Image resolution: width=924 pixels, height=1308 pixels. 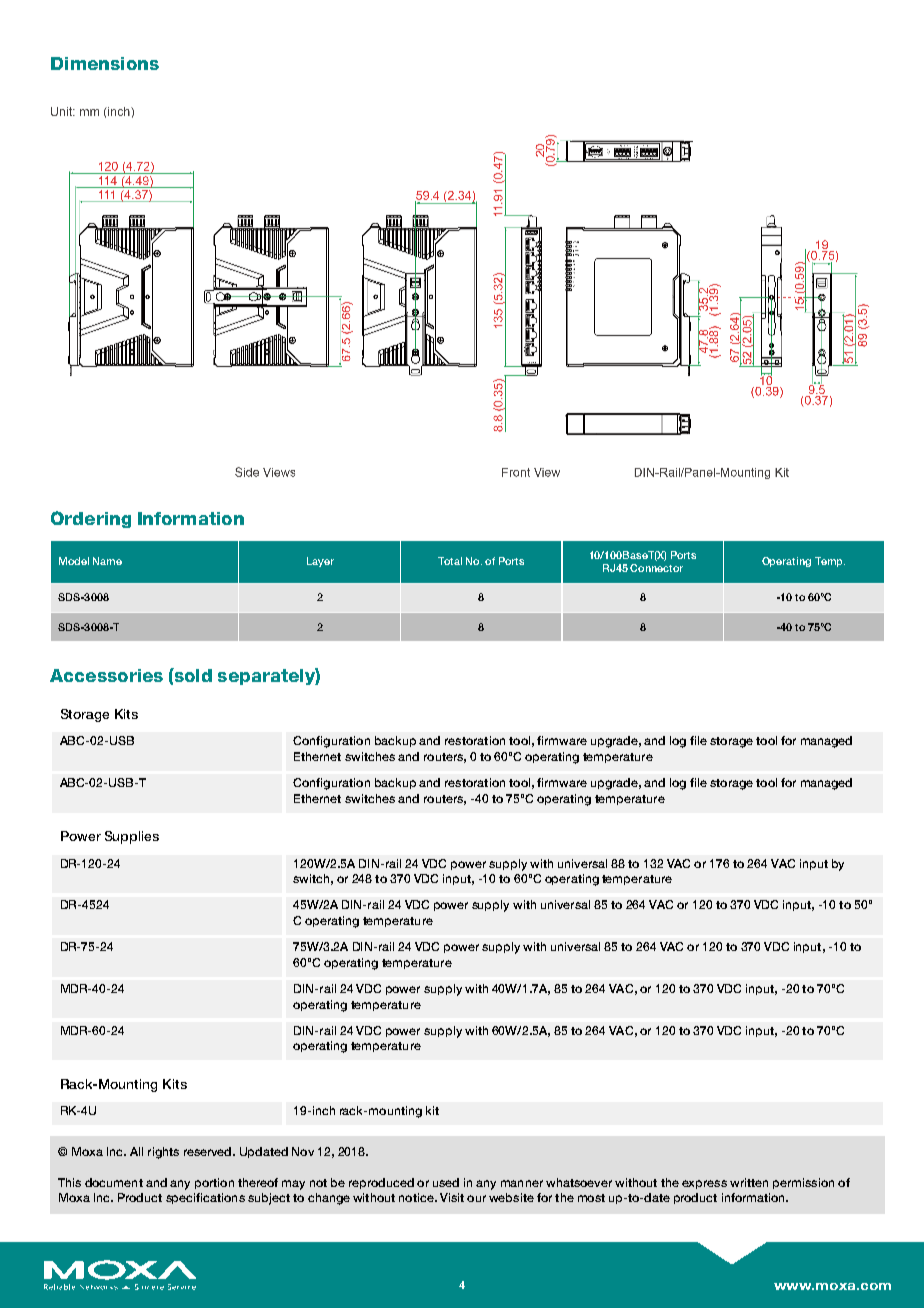 I want to click on Connector, so click(x=656, y=568).
